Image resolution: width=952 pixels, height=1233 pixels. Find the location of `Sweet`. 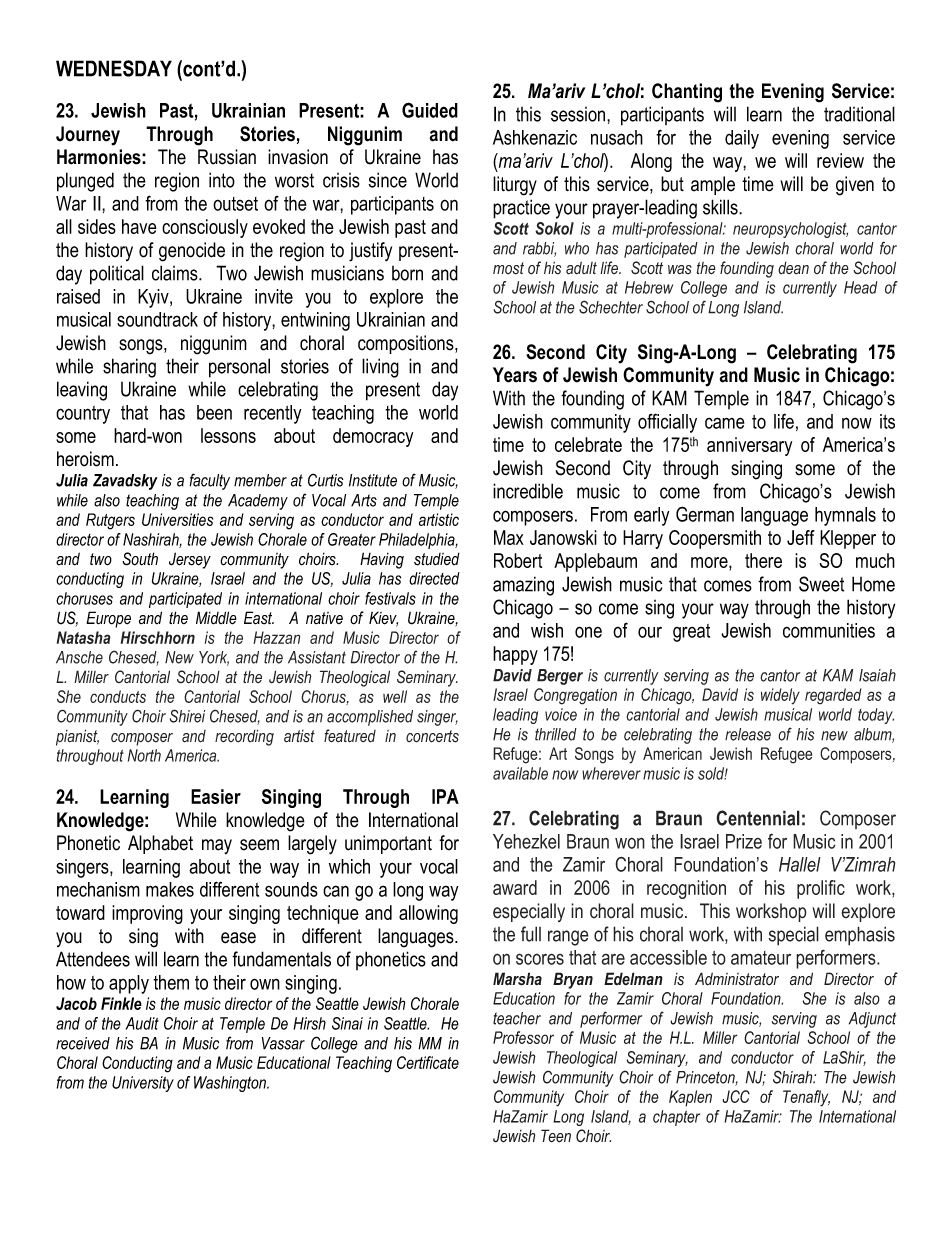

Sweet is located at coordinates (821, 584).
